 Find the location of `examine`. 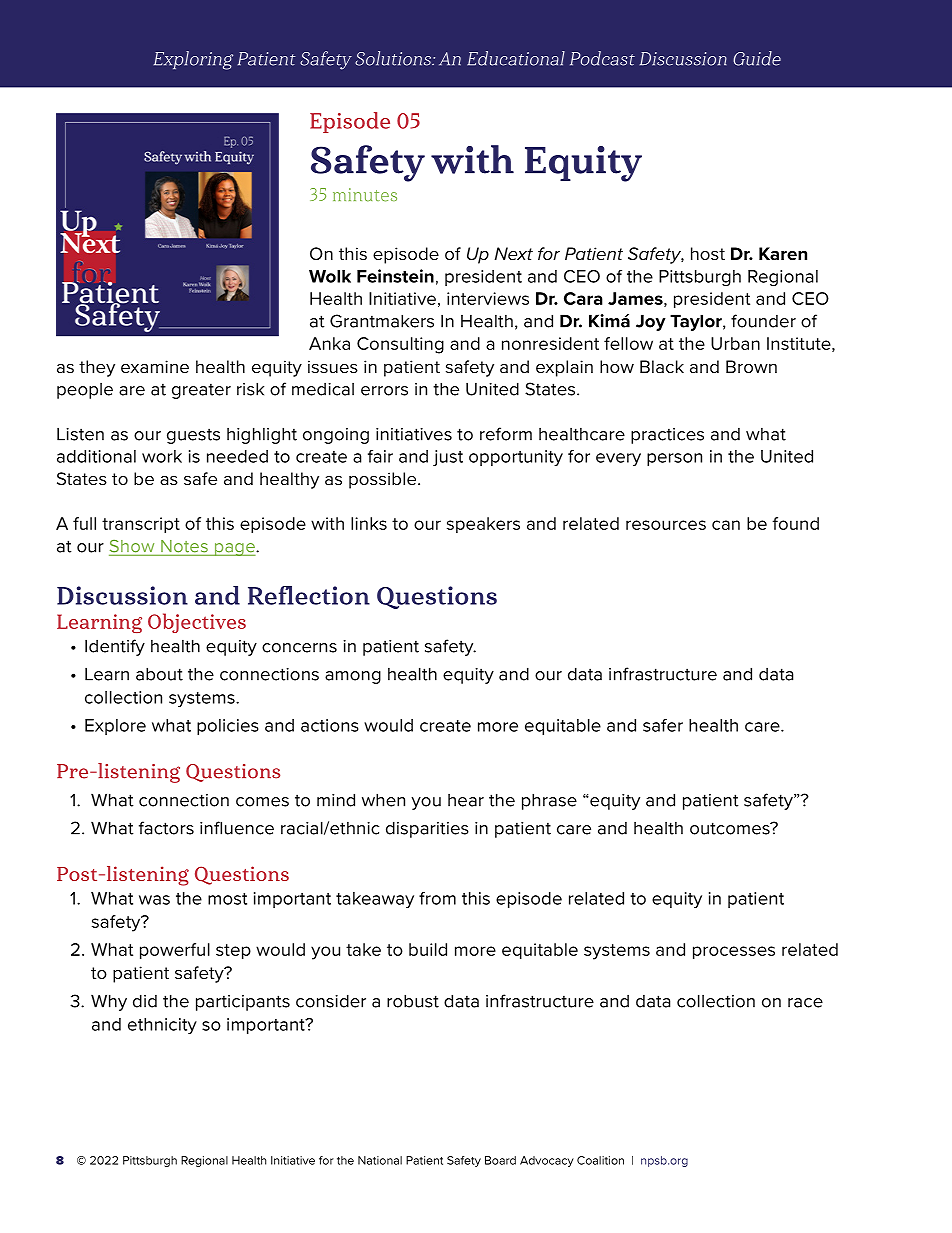

examine is located at coordinates (155, 366).
